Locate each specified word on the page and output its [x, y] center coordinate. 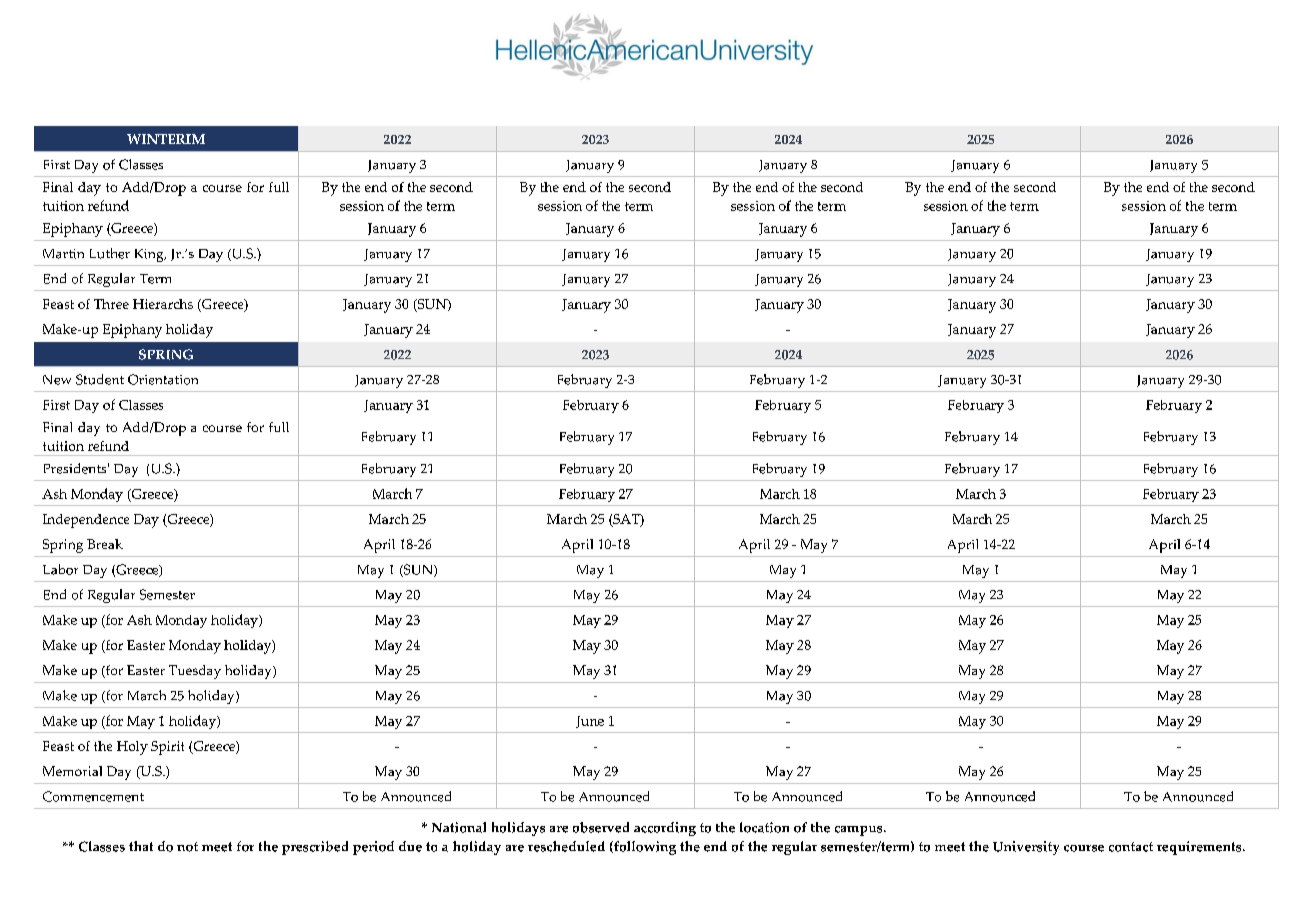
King [150, 255]
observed [601, 827]
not [187, 847]
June [590, 722]
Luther [110, 253]
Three [111, 304]
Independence [86, 521]
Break [105, 544]
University [1026, 848]
